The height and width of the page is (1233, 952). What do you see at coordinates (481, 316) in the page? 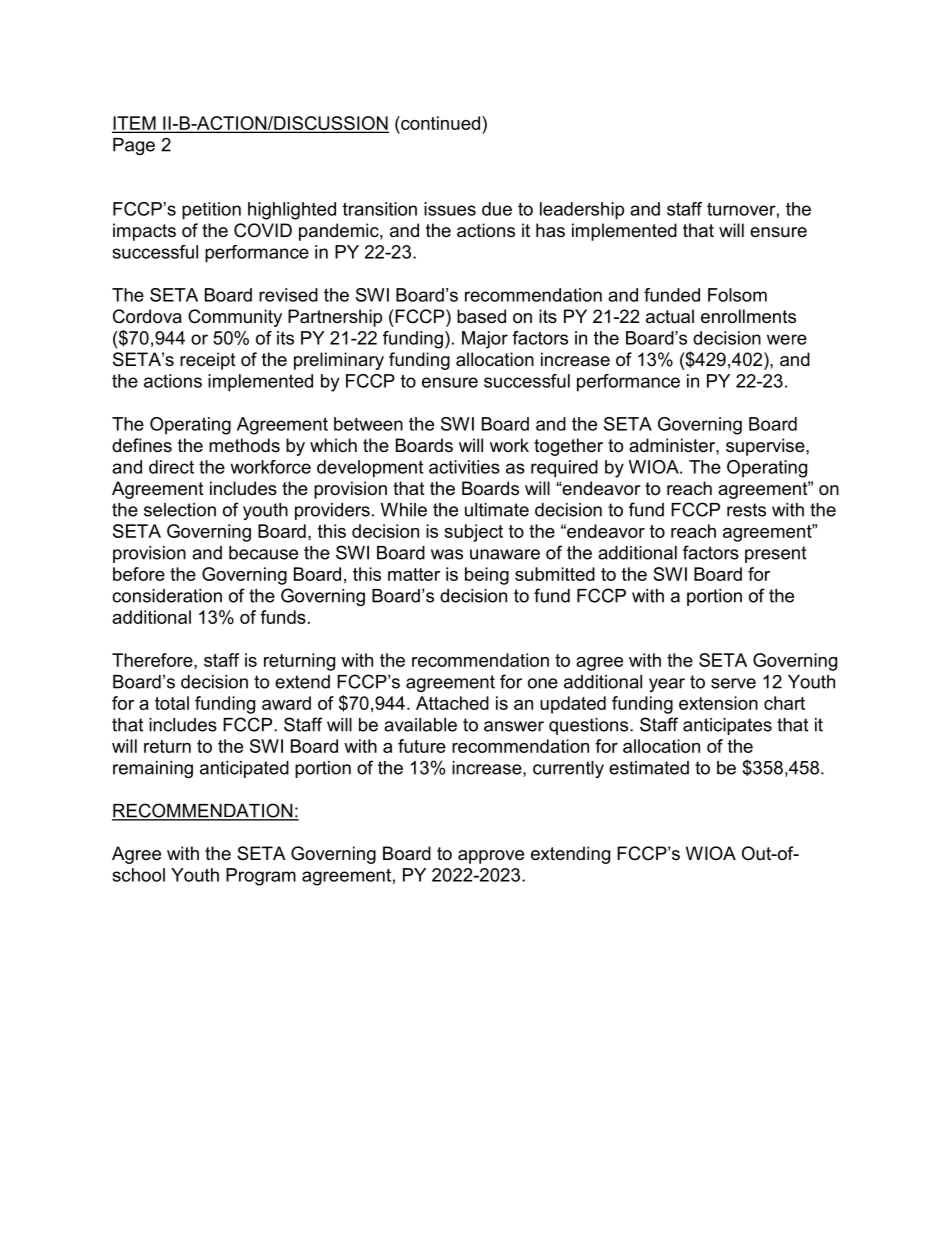
I see `based` at bounding box center [481, 316].
